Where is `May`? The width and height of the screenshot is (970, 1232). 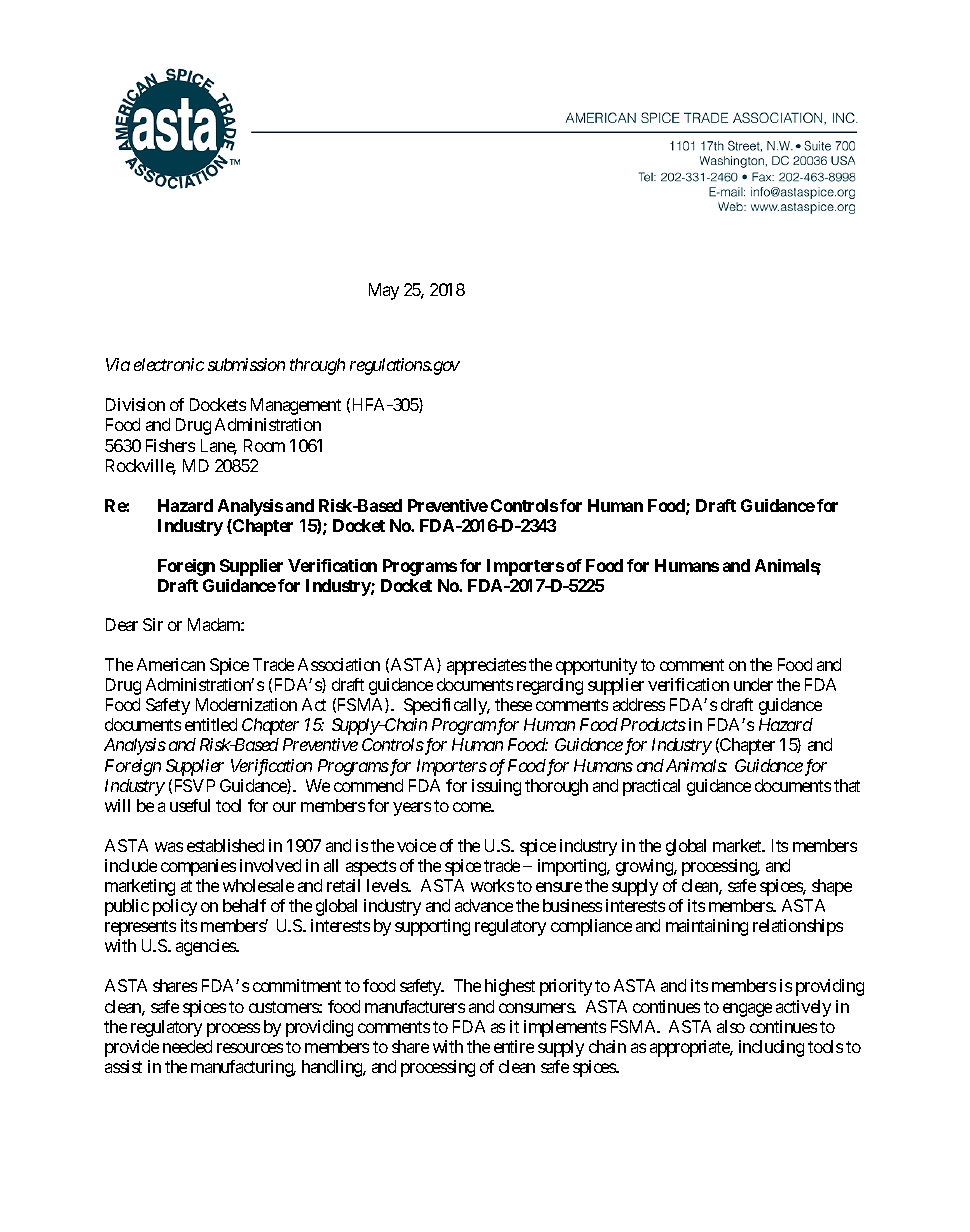
May is located at coordinates (384, 291).
